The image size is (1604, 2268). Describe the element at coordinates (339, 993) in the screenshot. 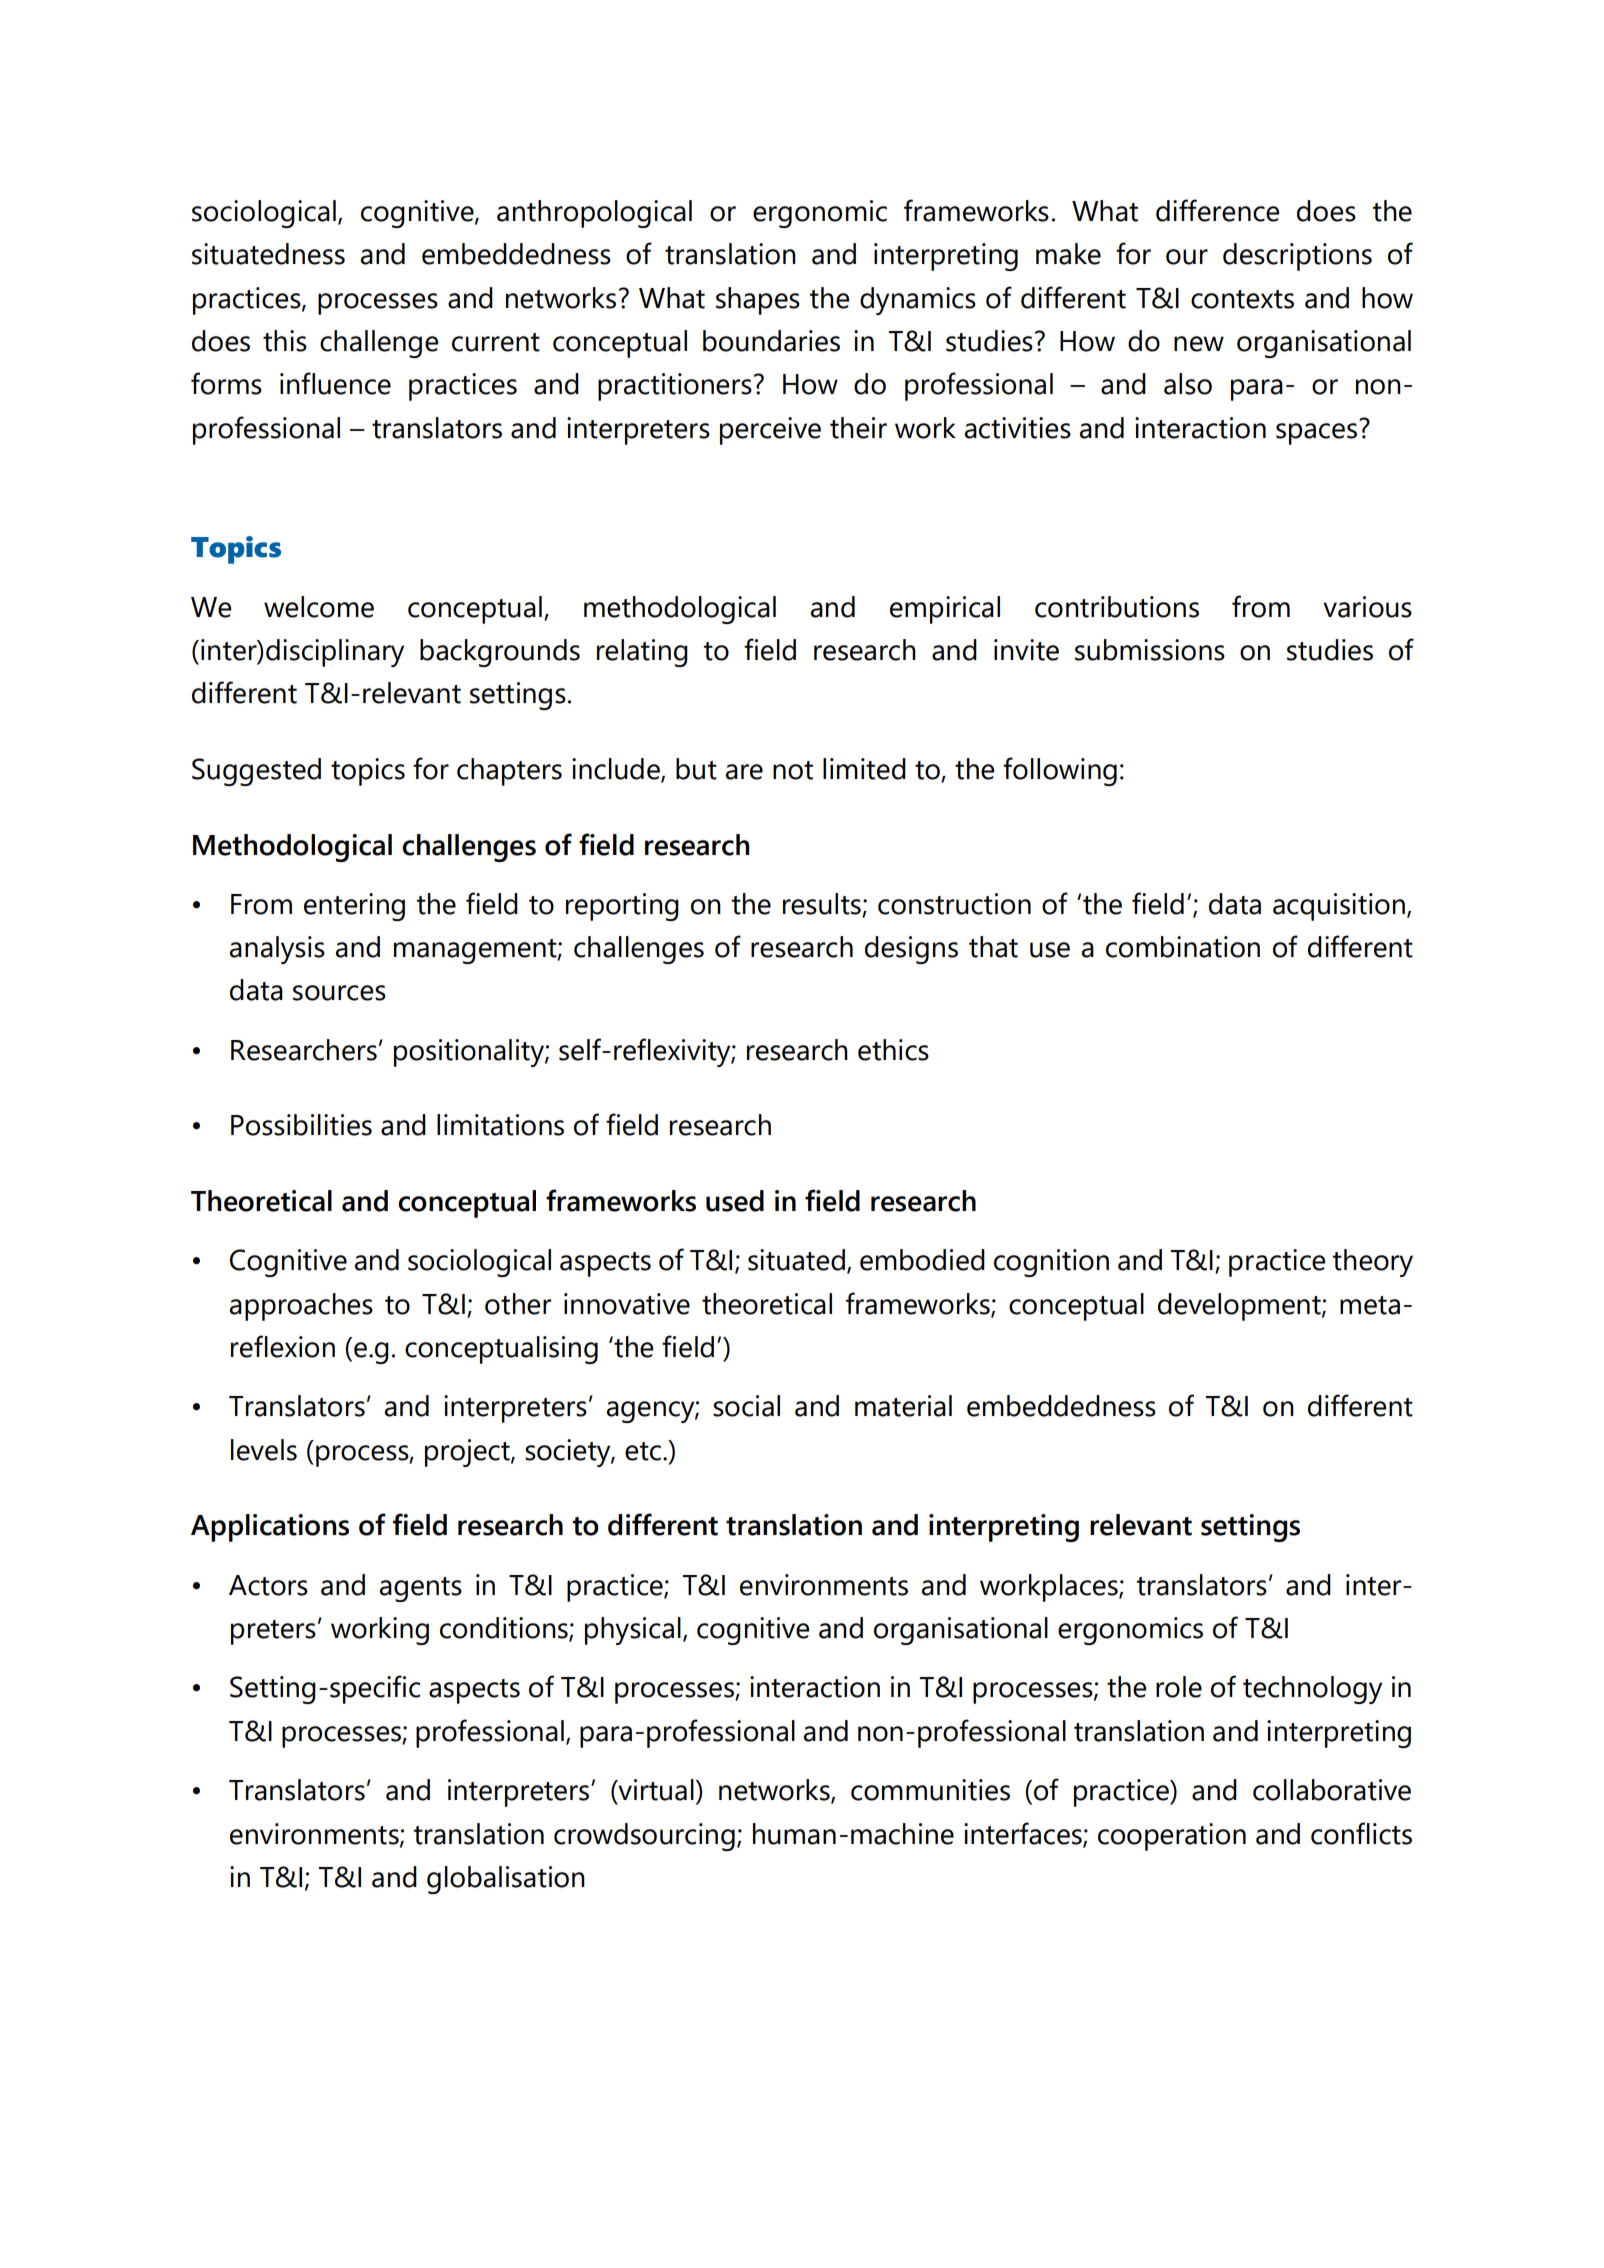

I see `sources` at that location.
